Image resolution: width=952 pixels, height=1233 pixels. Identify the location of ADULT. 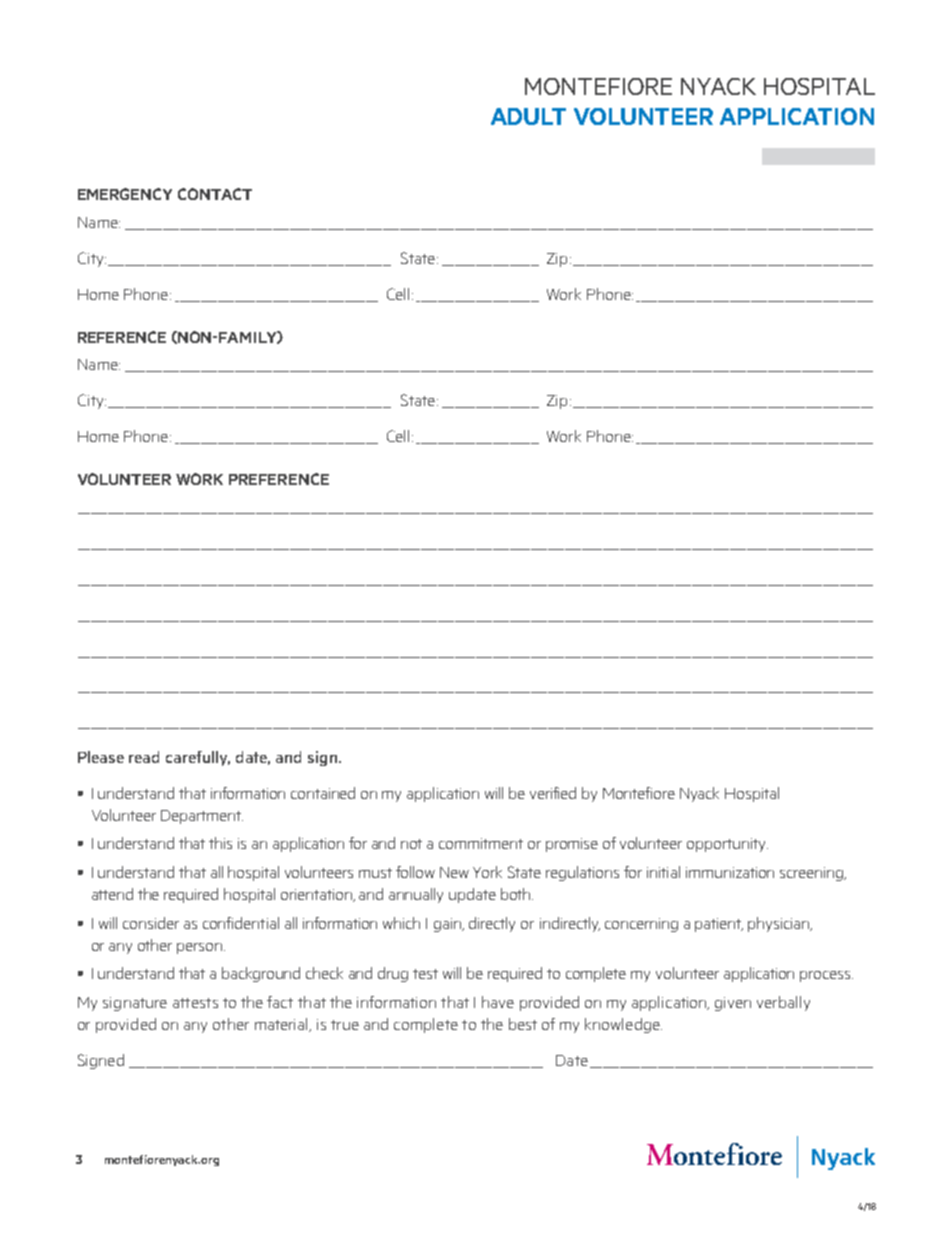
(528, 116).
